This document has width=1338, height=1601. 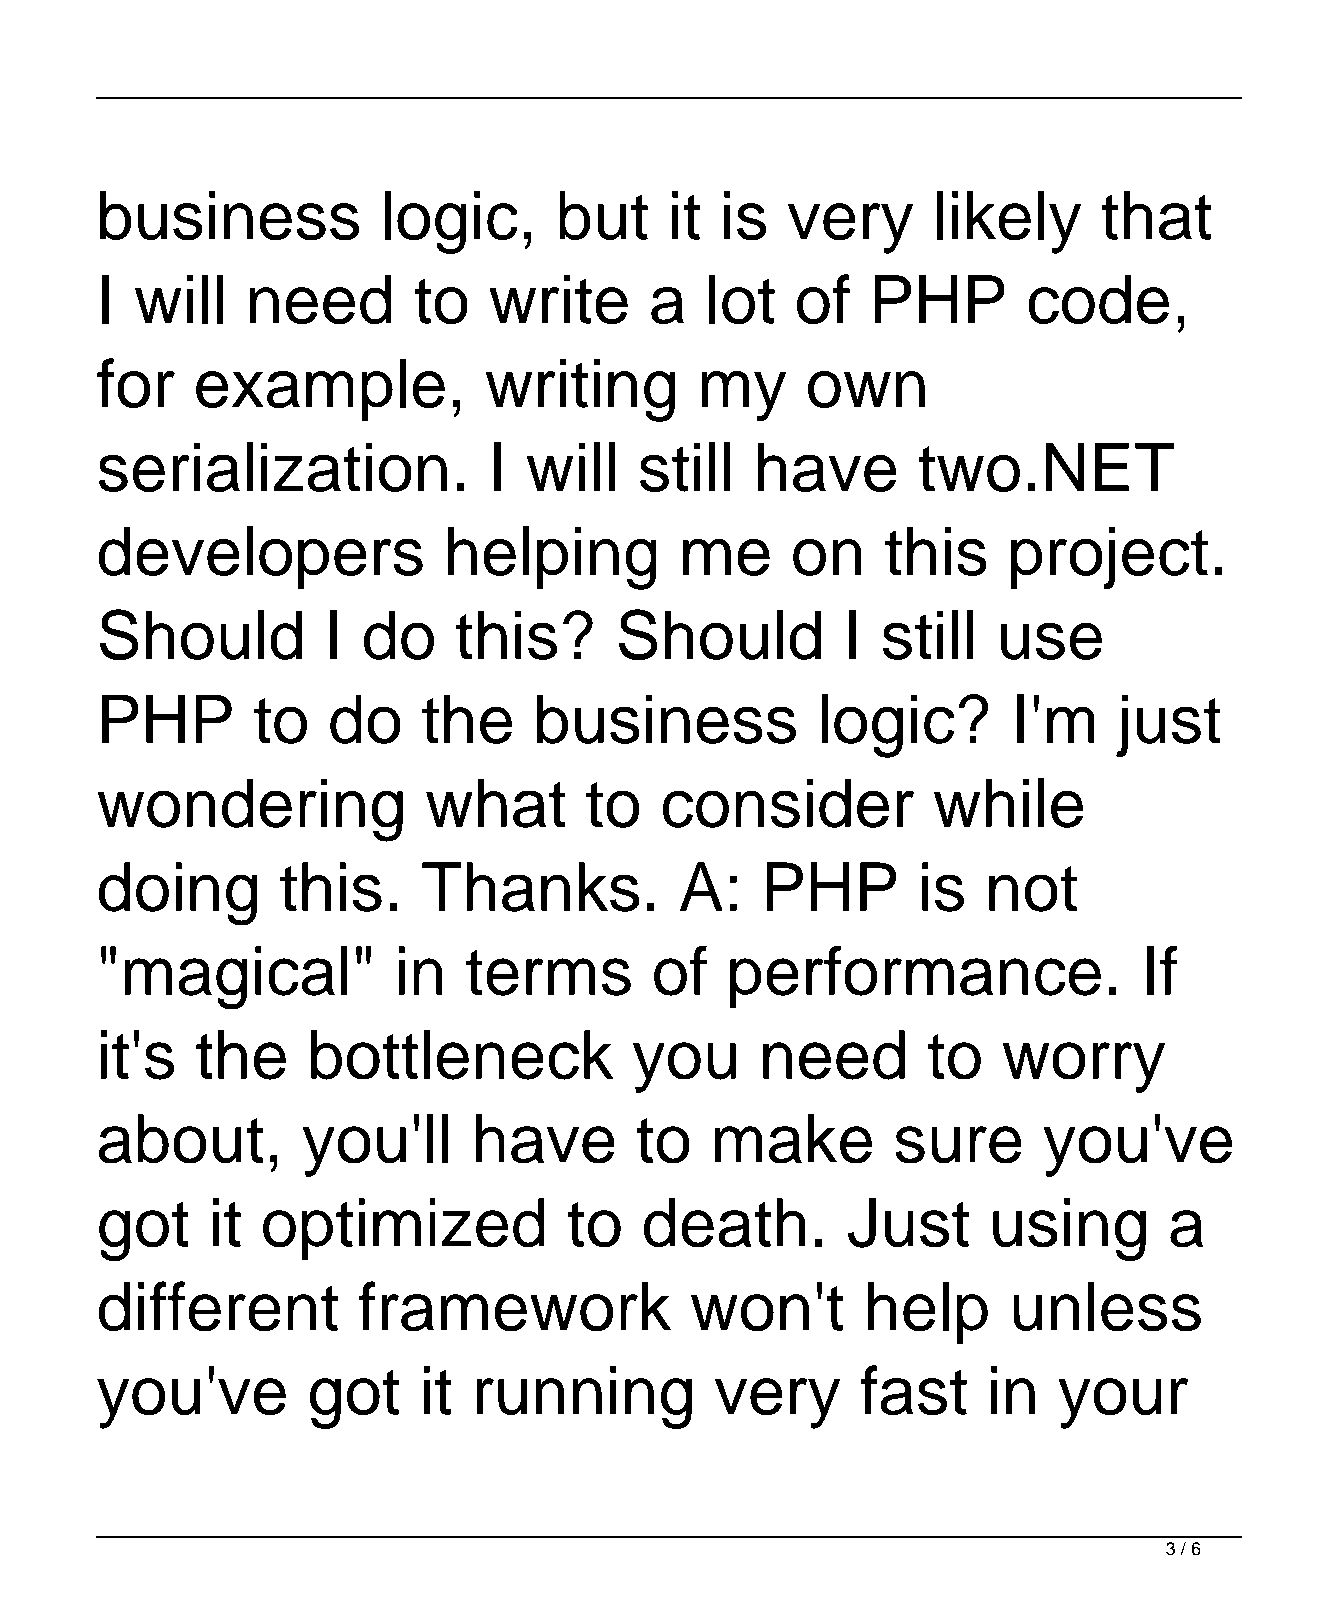 I want to click on magical, so click(x=235, y=978).
